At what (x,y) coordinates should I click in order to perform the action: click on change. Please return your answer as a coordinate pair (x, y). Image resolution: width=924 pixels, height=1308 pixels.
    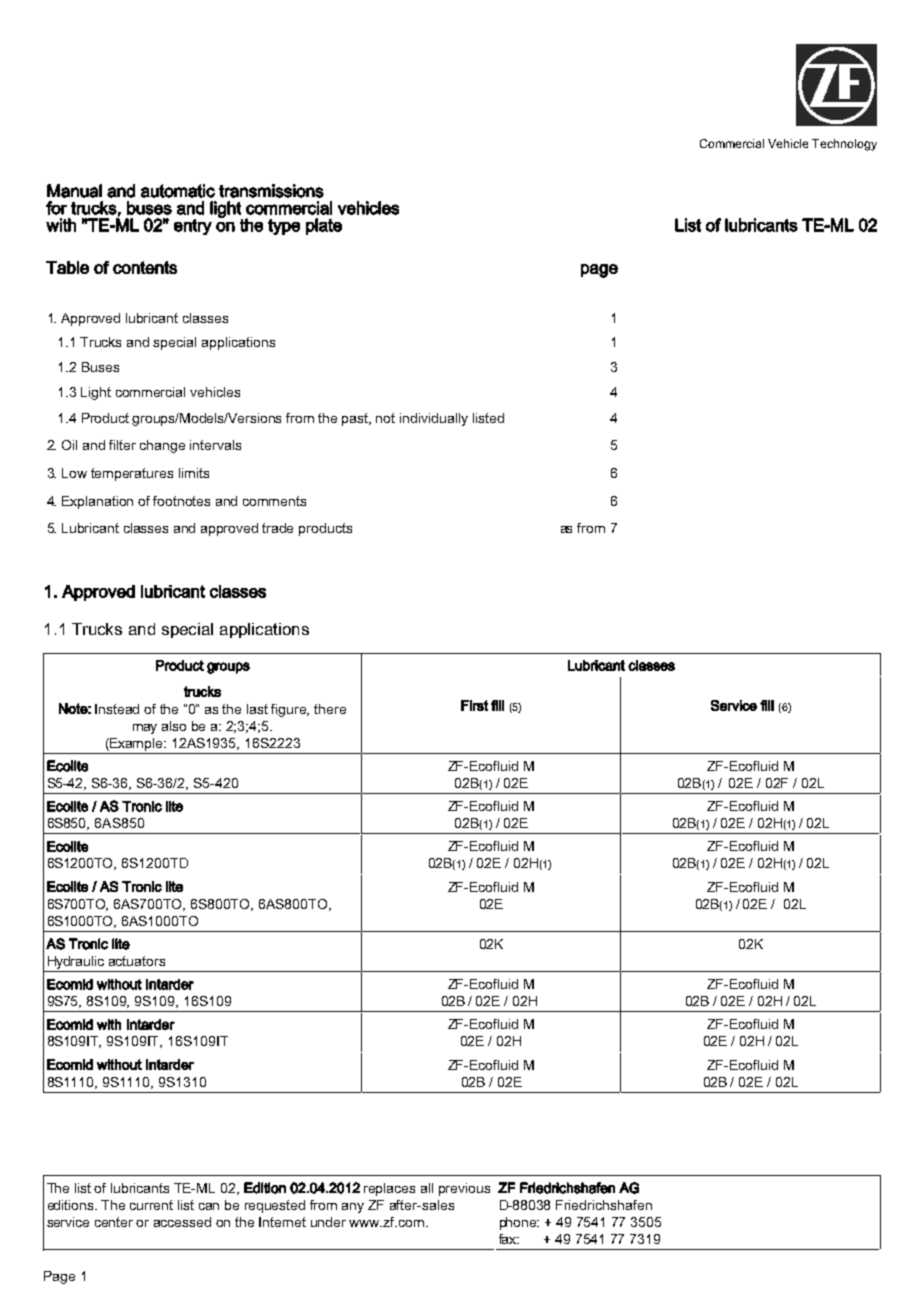
    Looking at the image, I should click on (162, 446).
